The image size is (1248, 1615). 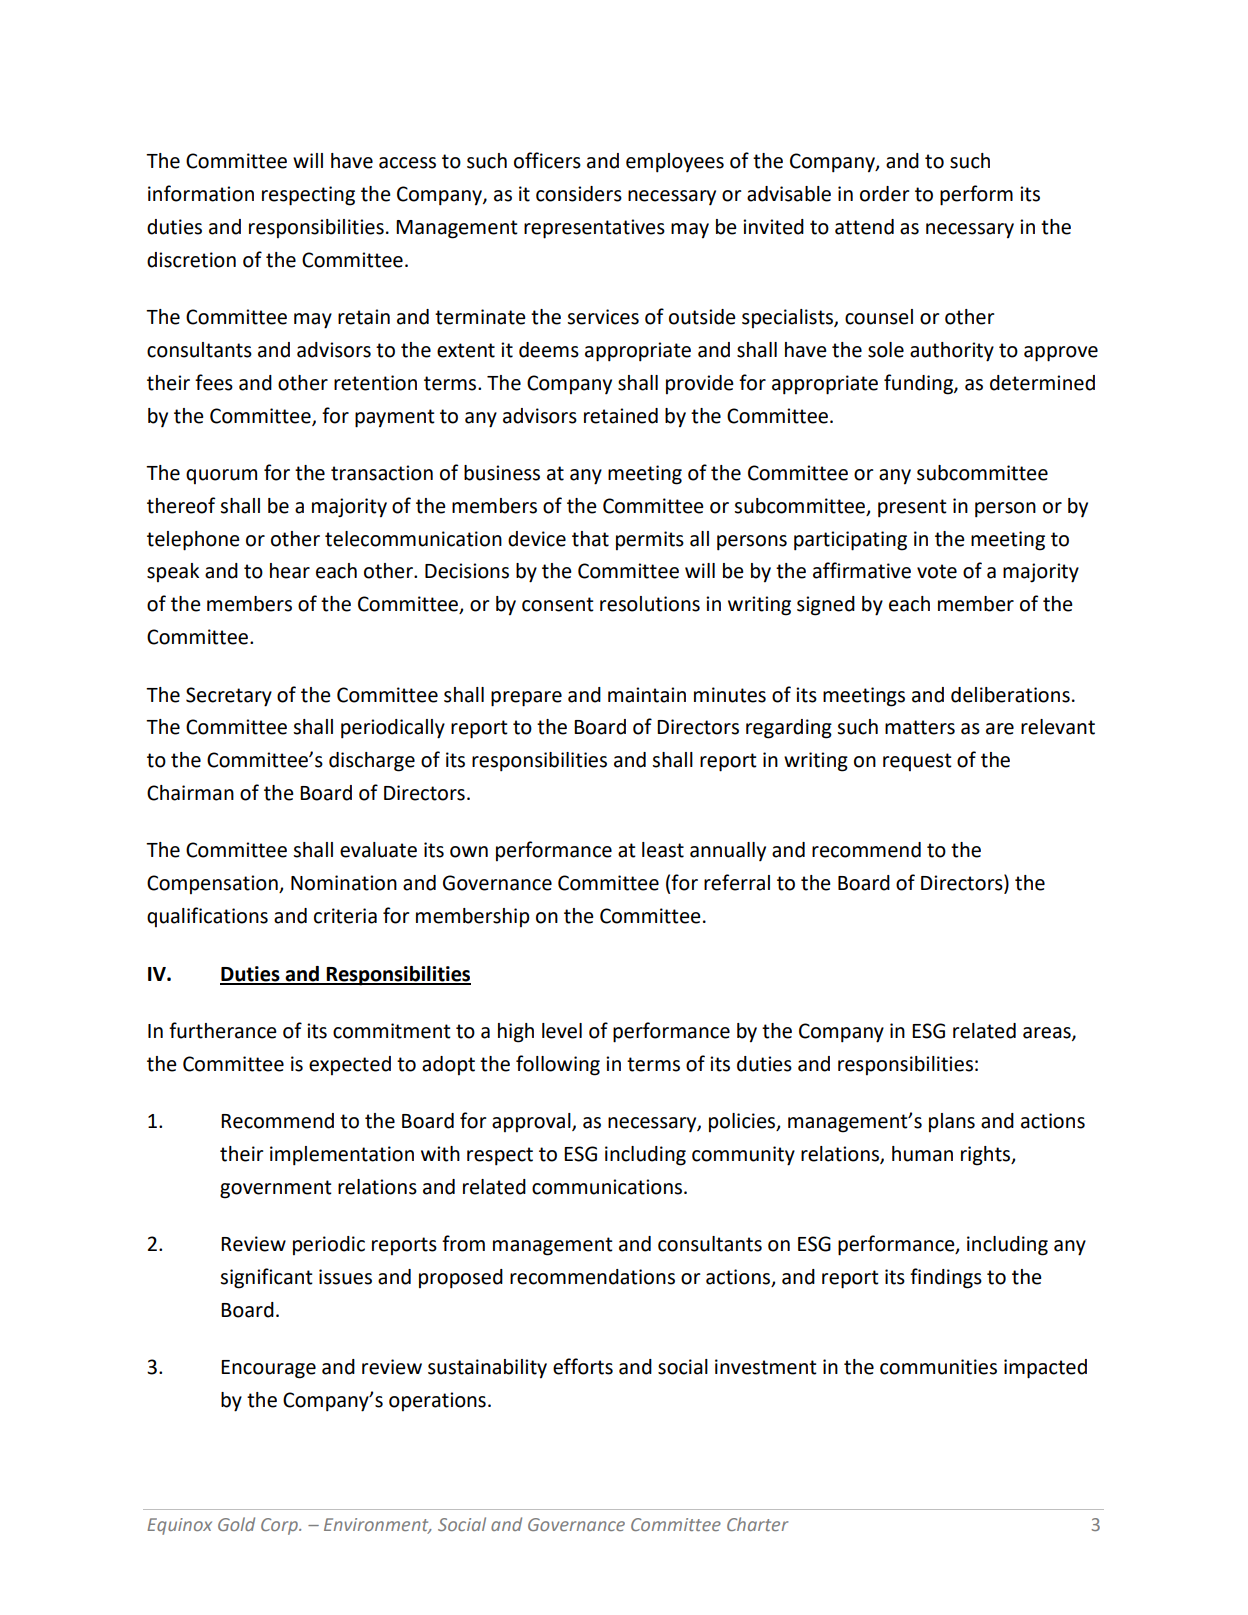 What do you see at coordinates (663, 850) in the screenshot?
I see `least` at bounding box center [663, 850].
